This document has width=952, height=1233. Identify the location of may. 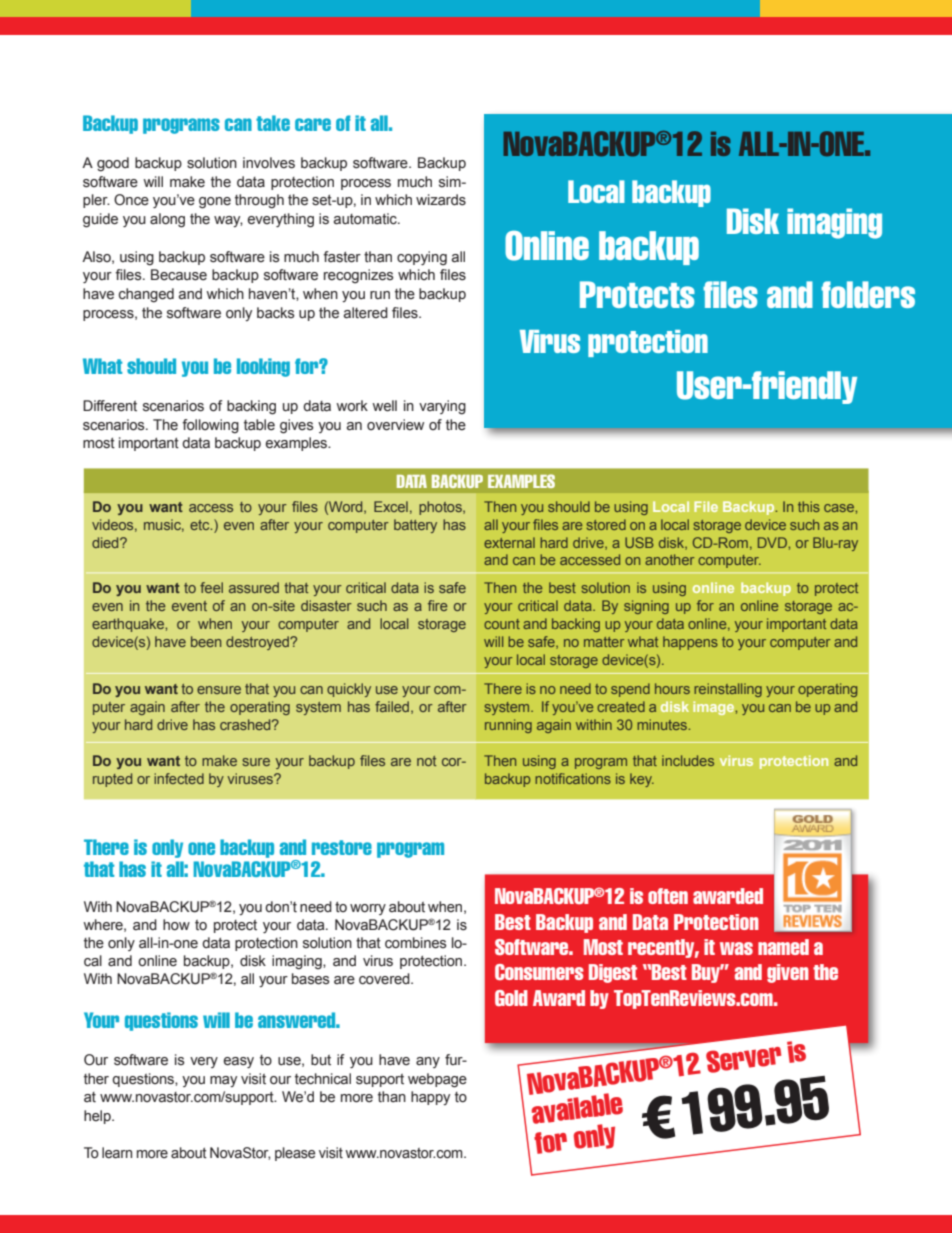
(223, 1081).
